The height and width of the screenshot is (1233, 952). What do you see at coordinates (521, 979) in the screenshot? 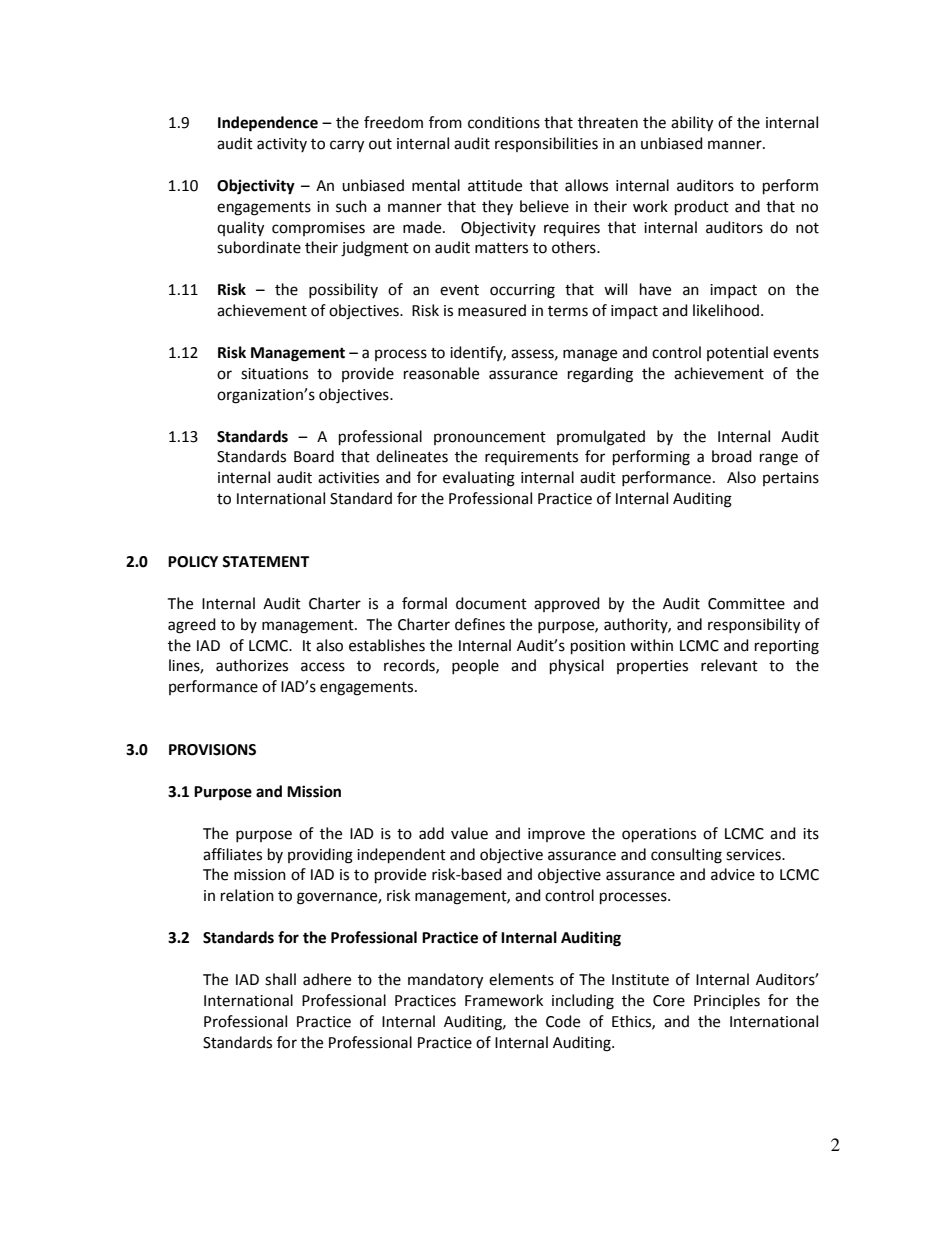
I see `elements` at bounding box center [521, 979].
